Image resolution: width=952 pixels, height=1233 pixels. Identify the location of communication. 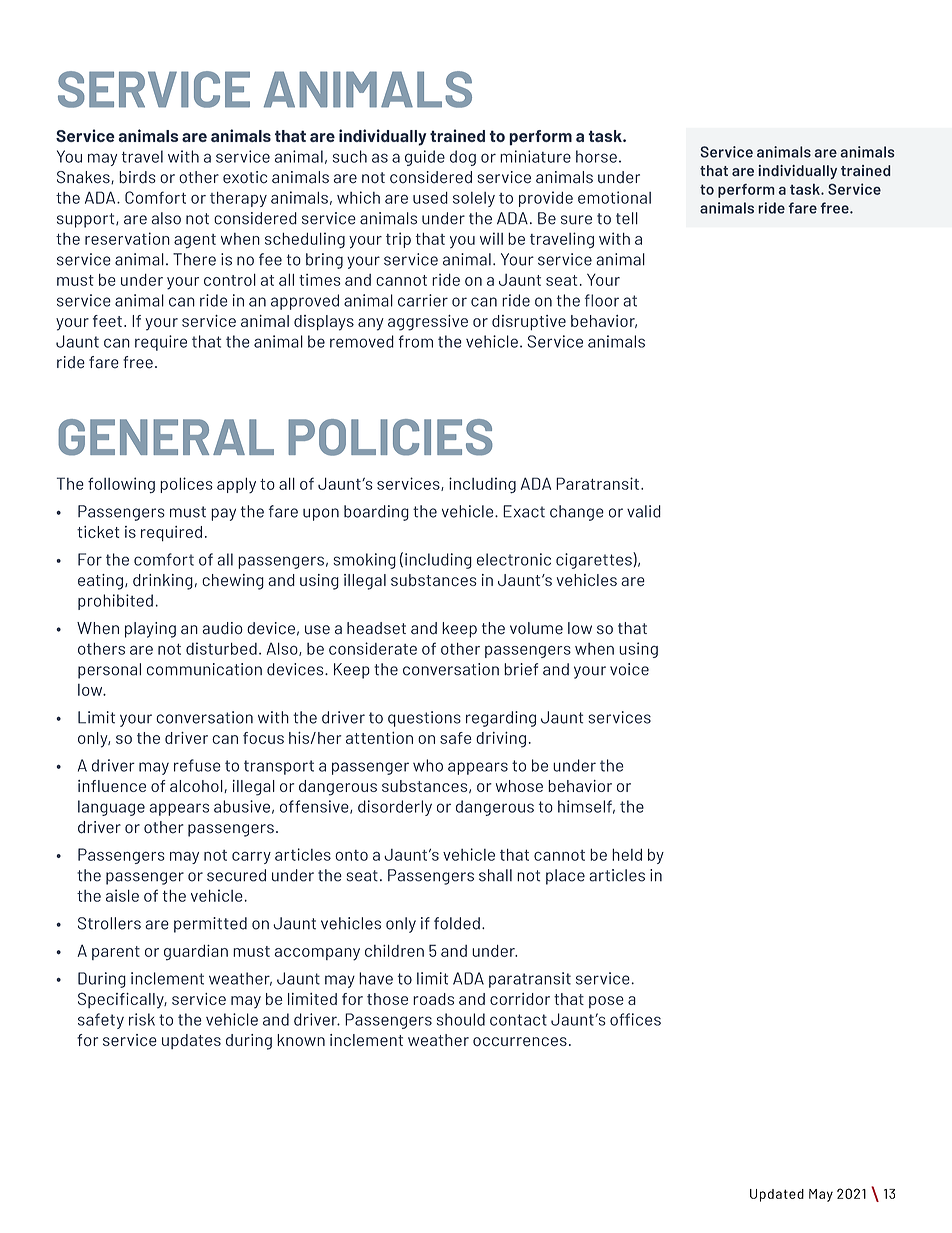
(204, 669).
